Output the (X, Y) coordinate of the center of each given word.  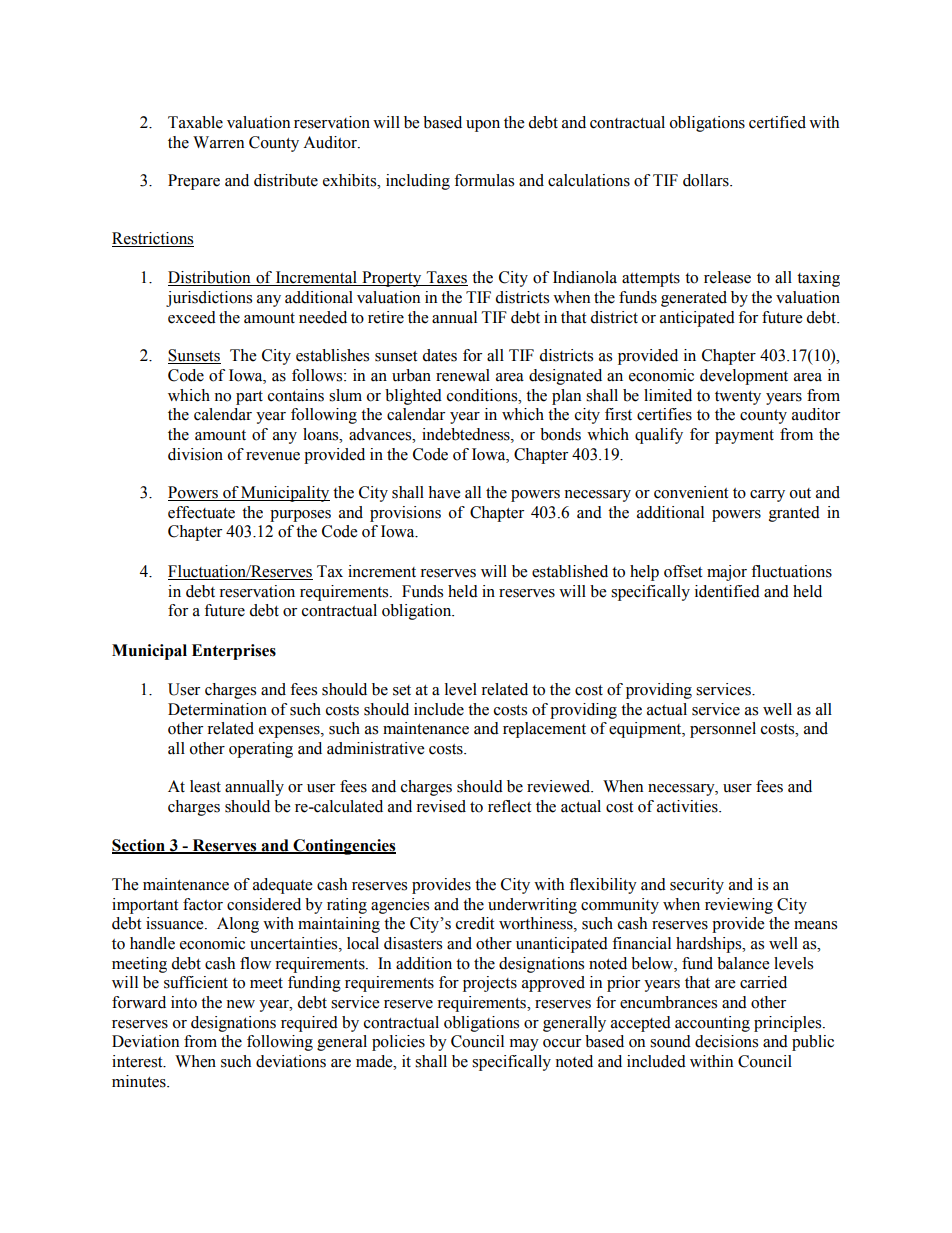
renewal (463, 375)
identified (727, 591)
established (570, 571)
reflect (509, 806)
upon (483, 126)
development (744, 377)
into (184, 1002)
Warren (218, 142)
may (524, 1045)
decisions (726, 1041)
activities (688, 806)
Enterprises (234, 652)
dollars (707, 180)
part (249, 398)
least (205, 786)
